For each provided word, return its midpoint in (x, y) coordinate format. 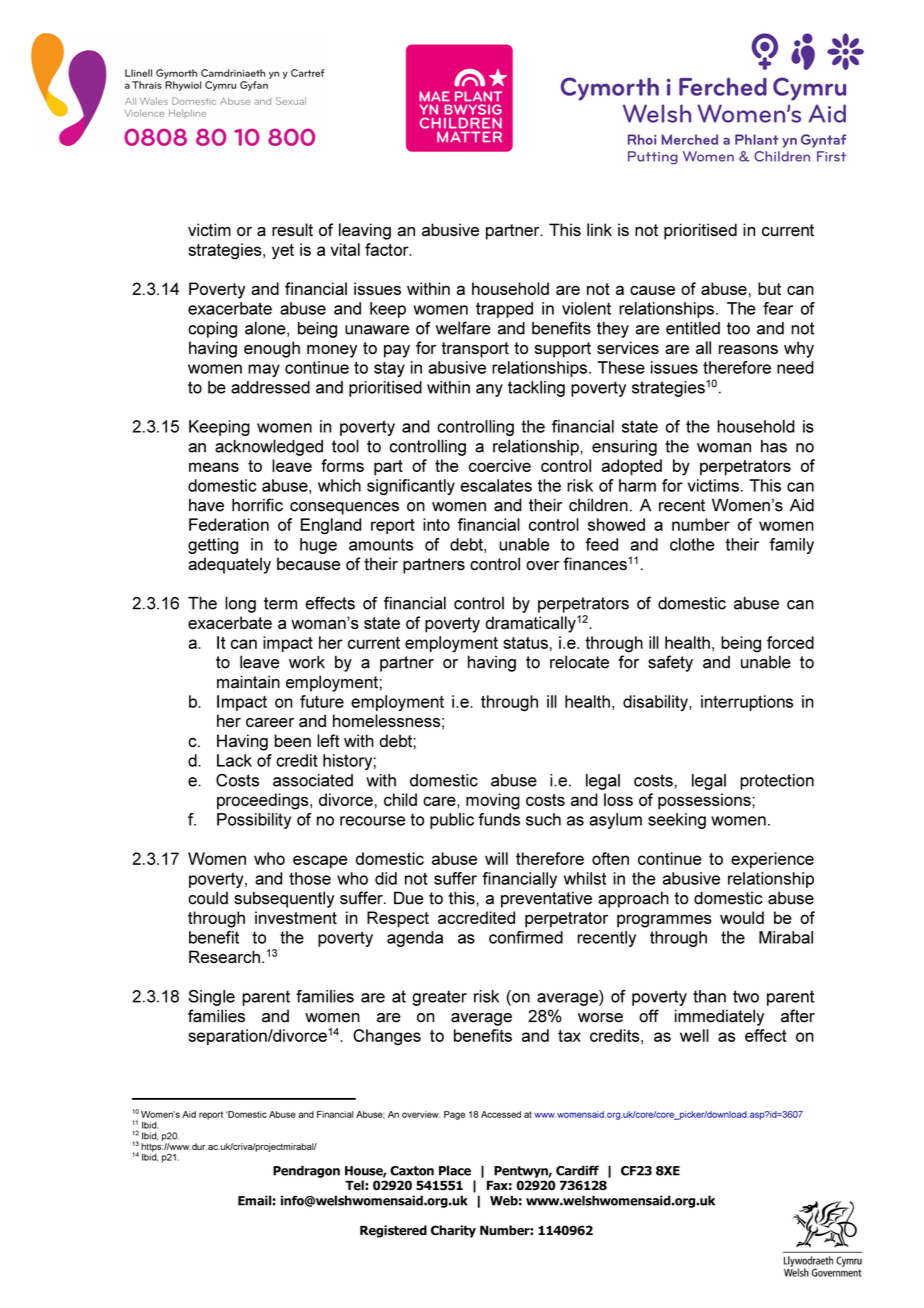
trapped (504, 310)
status (525, 643)
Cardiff (577, 1170)
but (769, 288)
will (496, 858)
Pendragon (306, 1171)
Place (455, 1170)
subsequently (284, 899)
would (742, 917)
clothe (692, 544)
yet (283, 252)
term (280, 603)
